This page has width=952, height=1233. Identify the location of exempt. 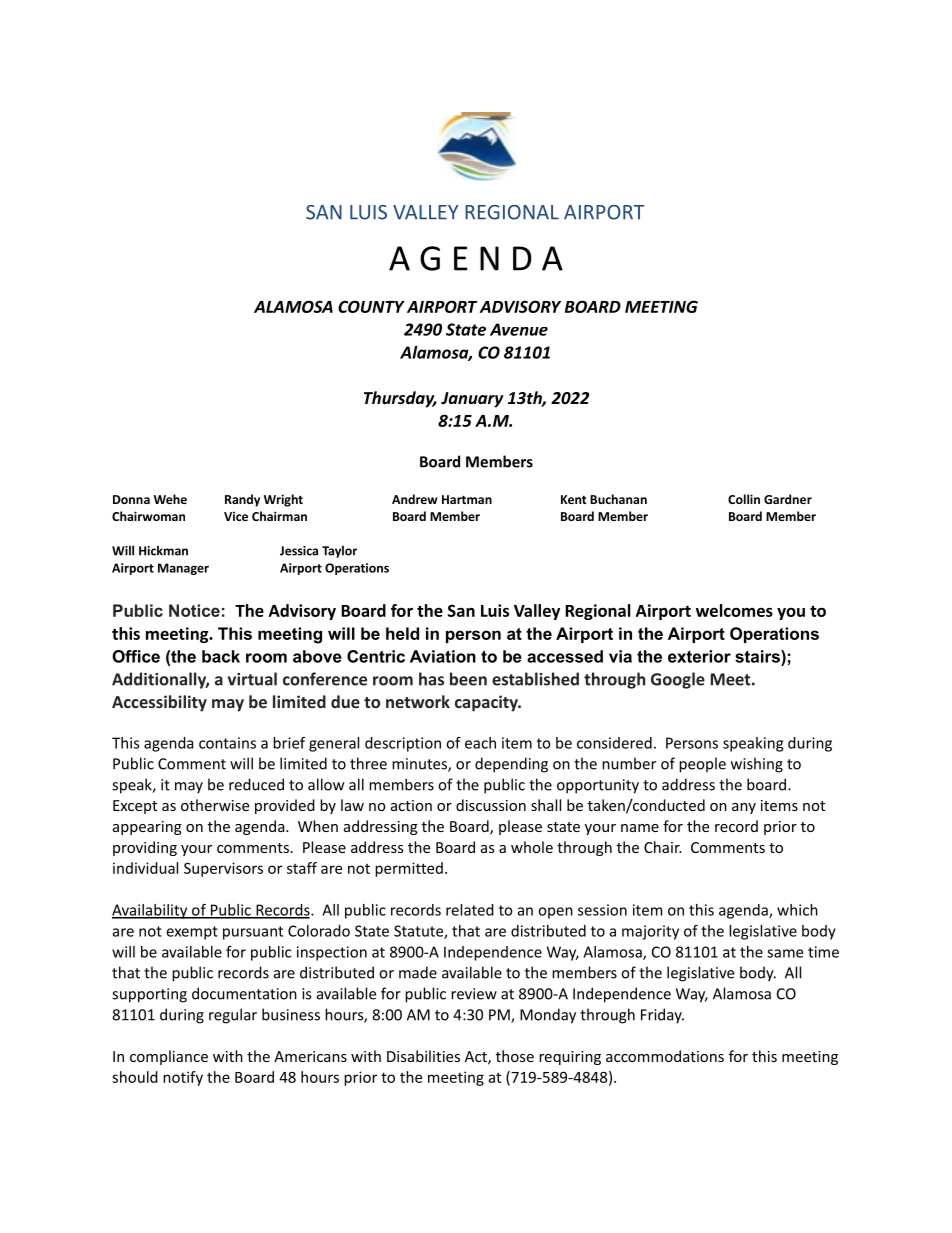
(192, 933).
